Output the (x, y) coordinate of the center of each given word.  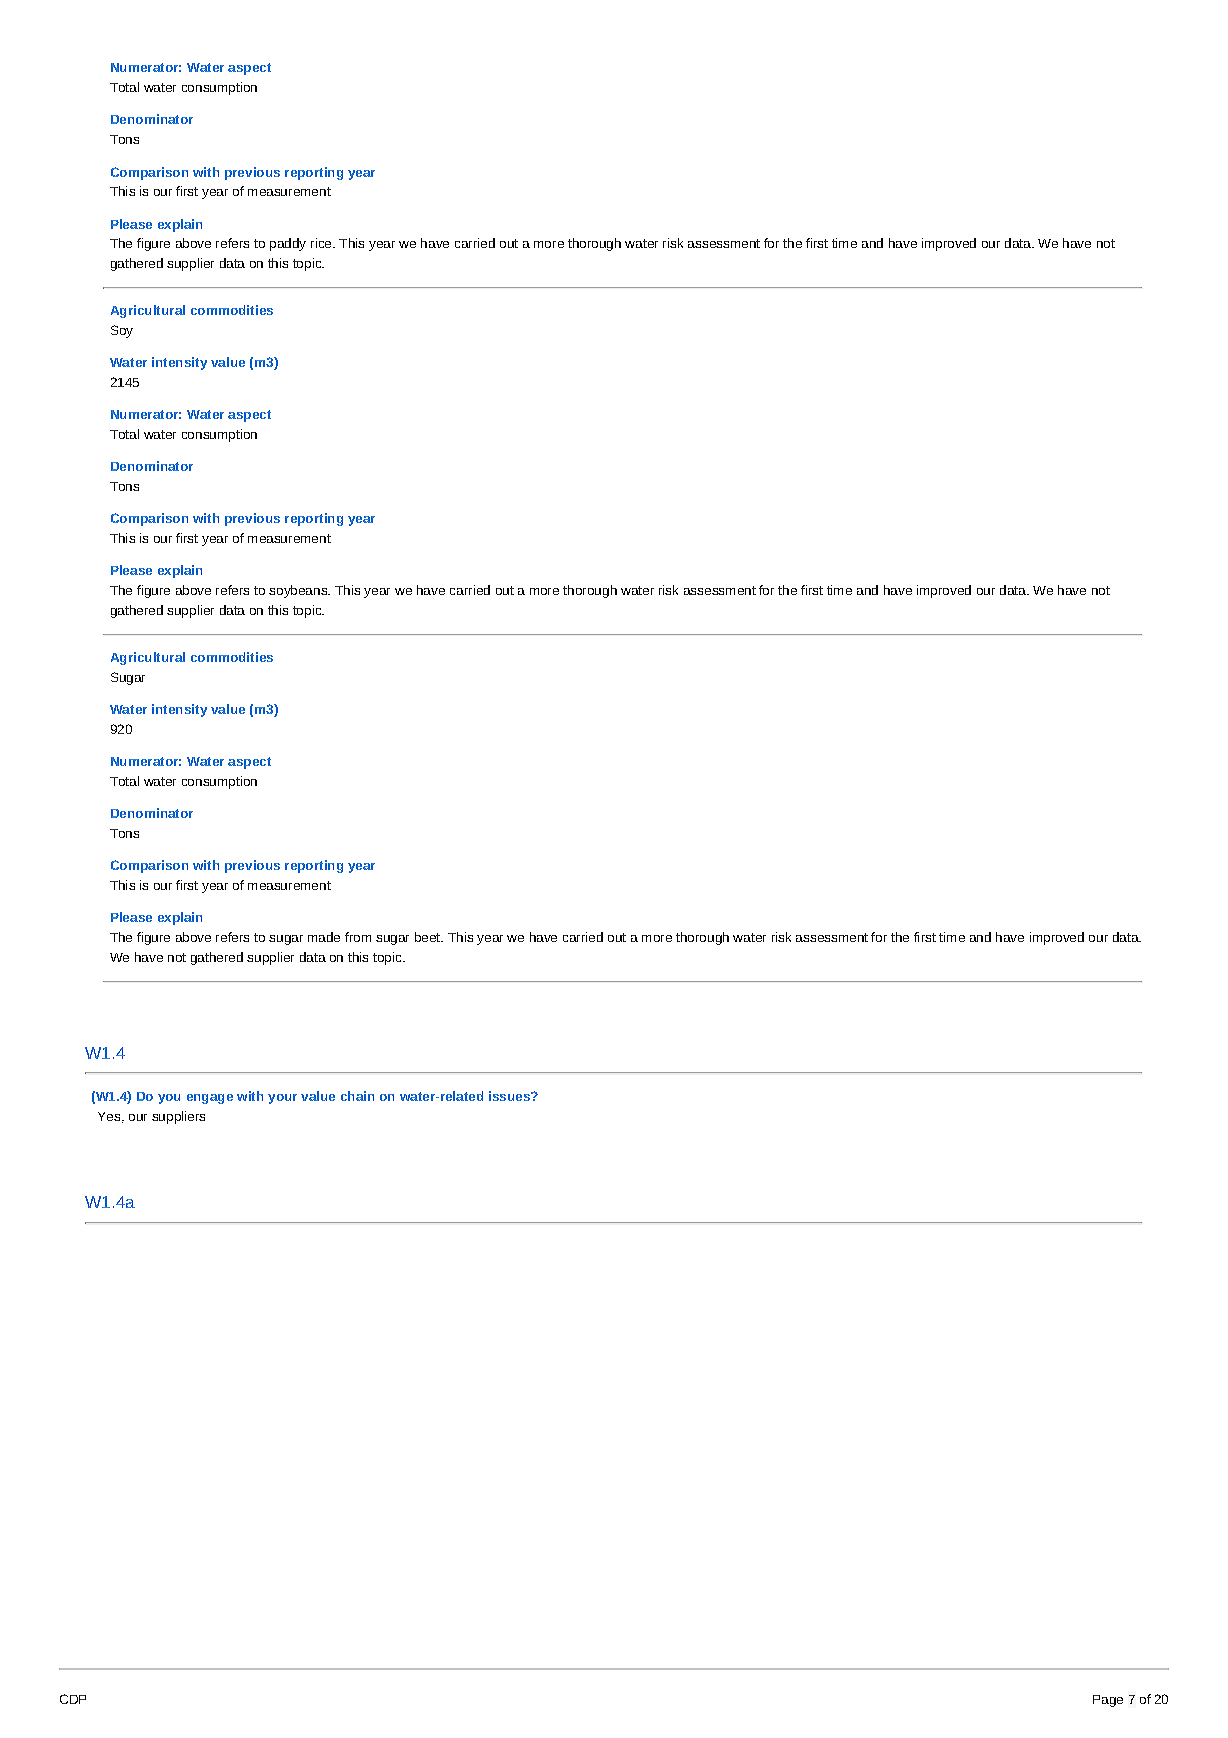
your (282, 1099)
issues (510, 1096)
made (324, 937)
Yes (110, 1117)
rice (322, 243)
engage (210, 1099)
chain (357, 1096)
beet (428, 937)
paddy (288, 244)
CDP (73, 1699)
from (358, 937)
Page (1108, 1701)
